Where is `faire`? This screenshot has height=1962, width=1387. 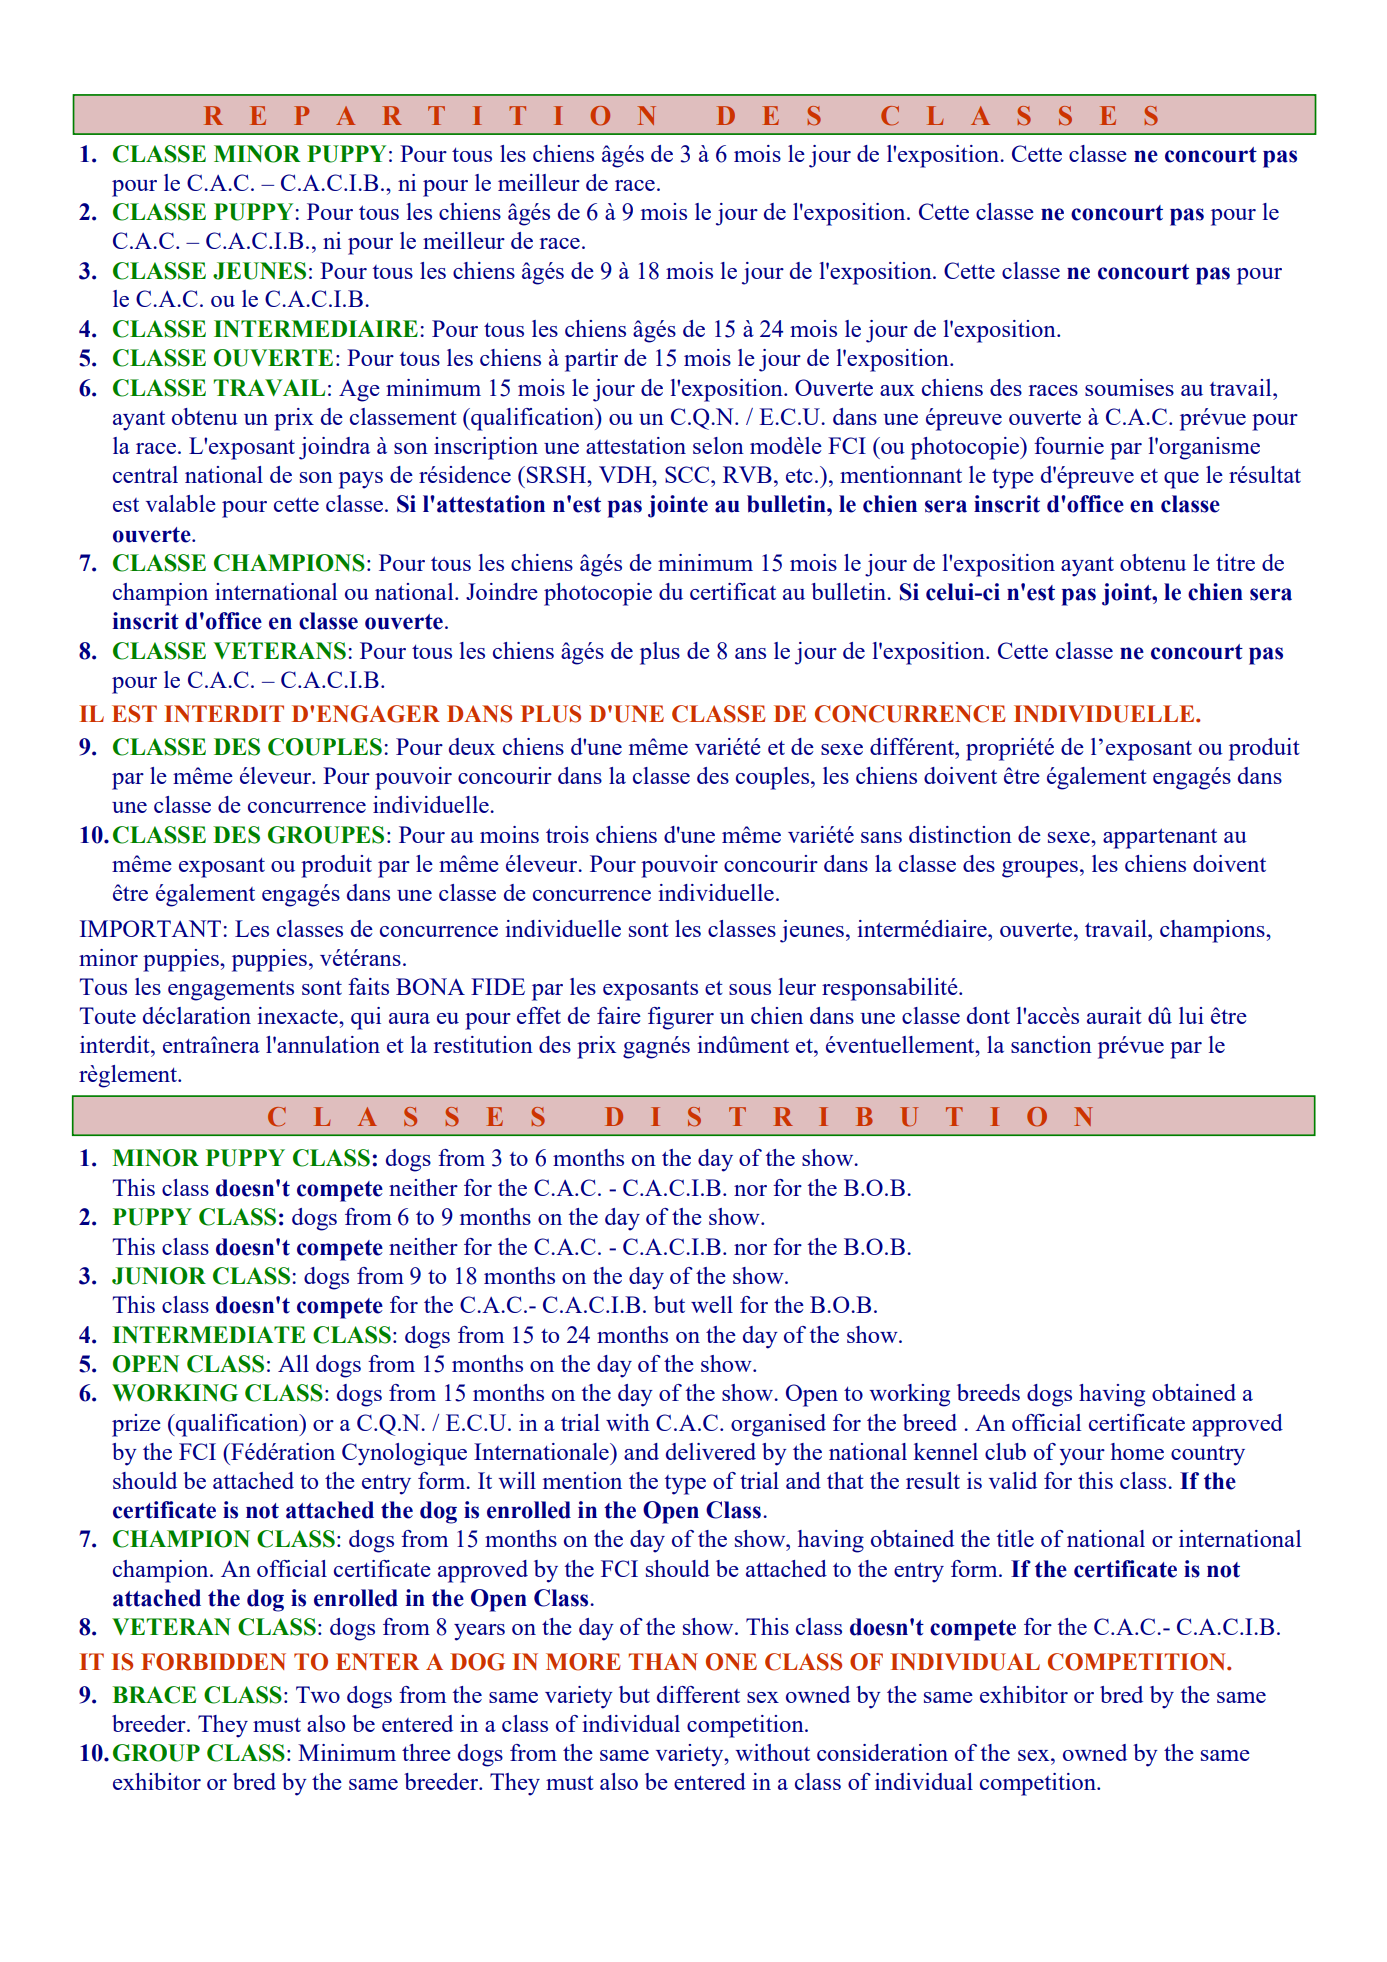
faire is located at coordinates (619, 1015).
